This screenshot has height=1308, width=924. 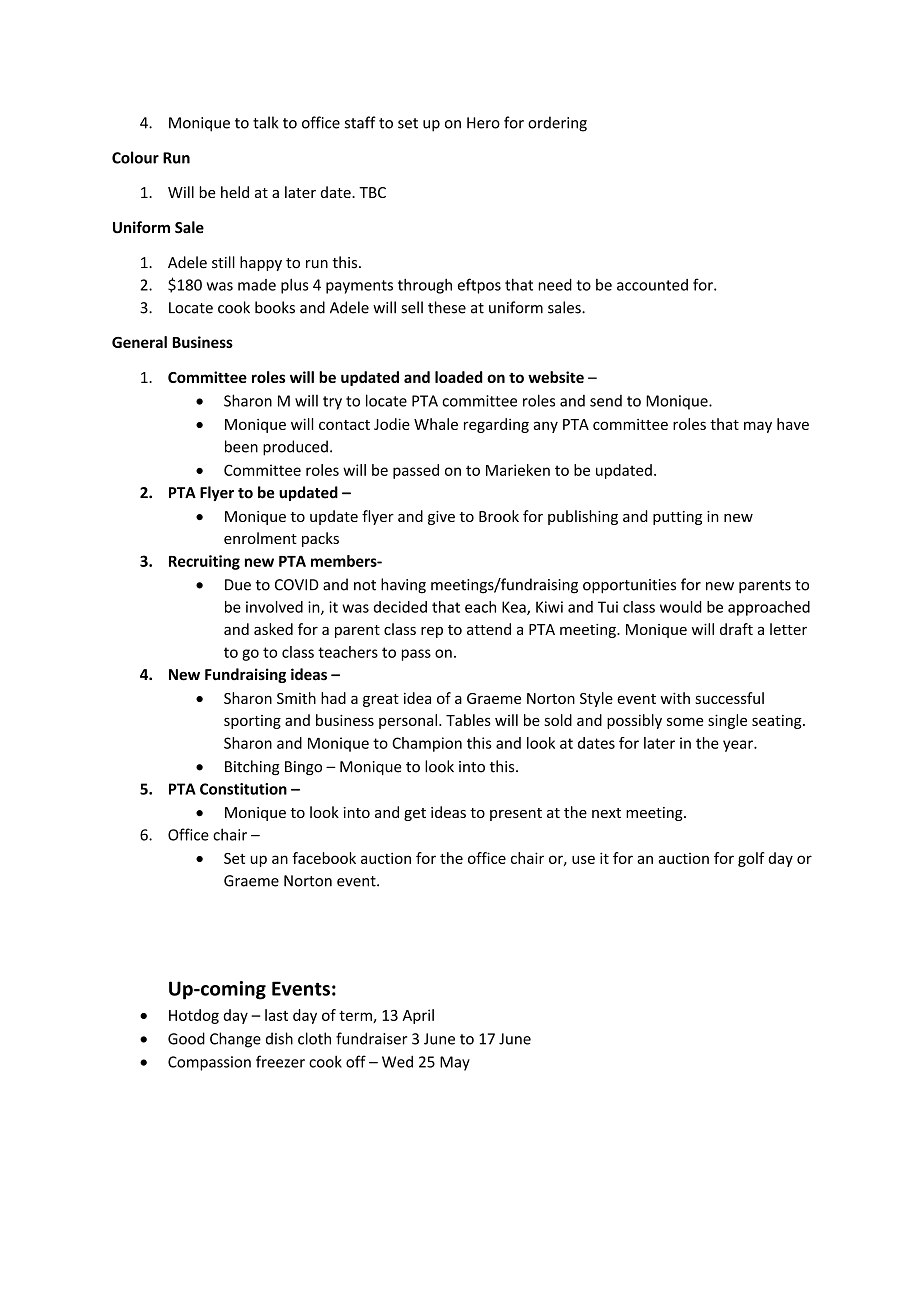 I want to click on ordering, so click(x=557, y=124).
